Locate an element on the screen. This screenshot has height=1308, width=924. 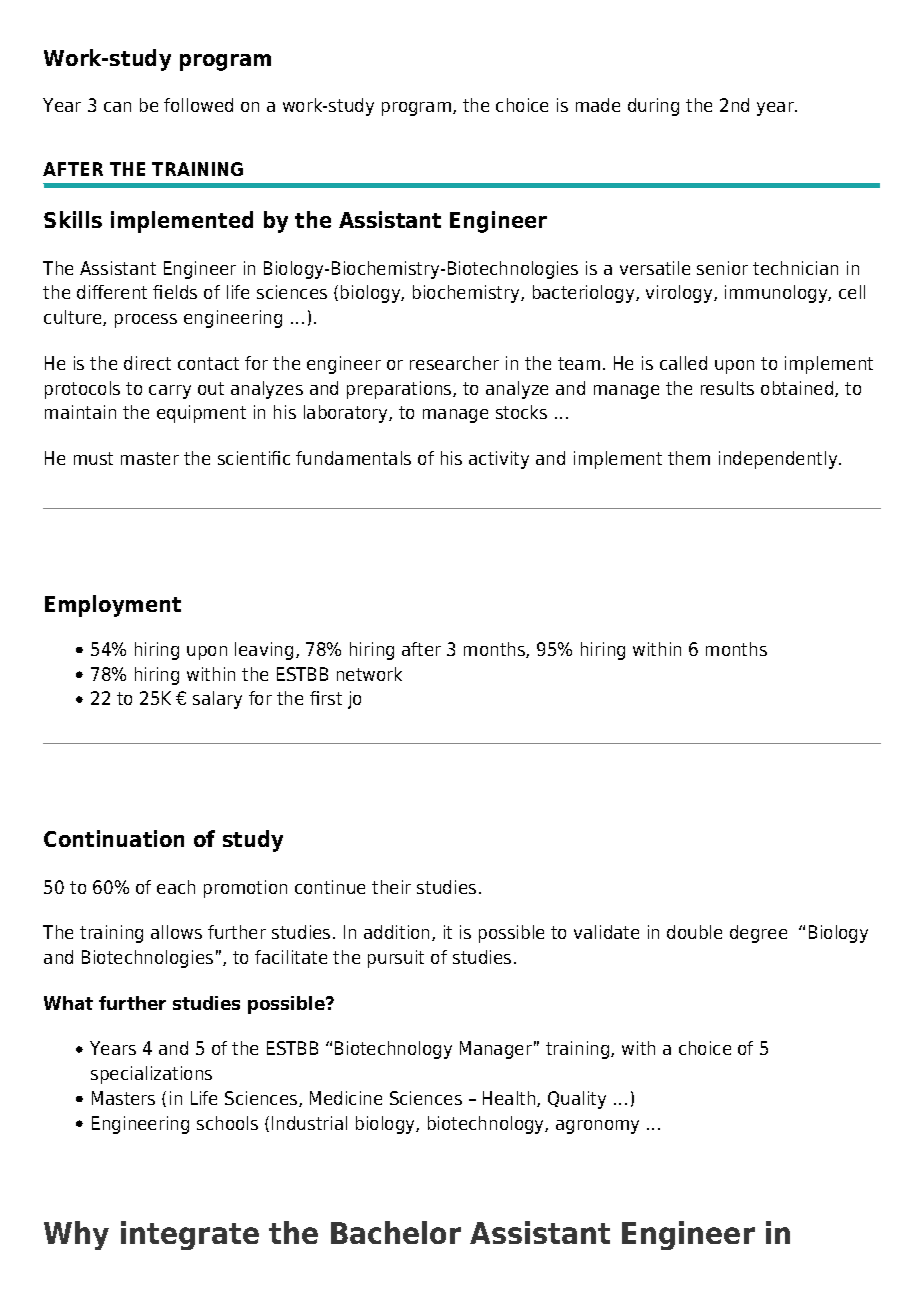
addition is located at coordinates (398, 933).
